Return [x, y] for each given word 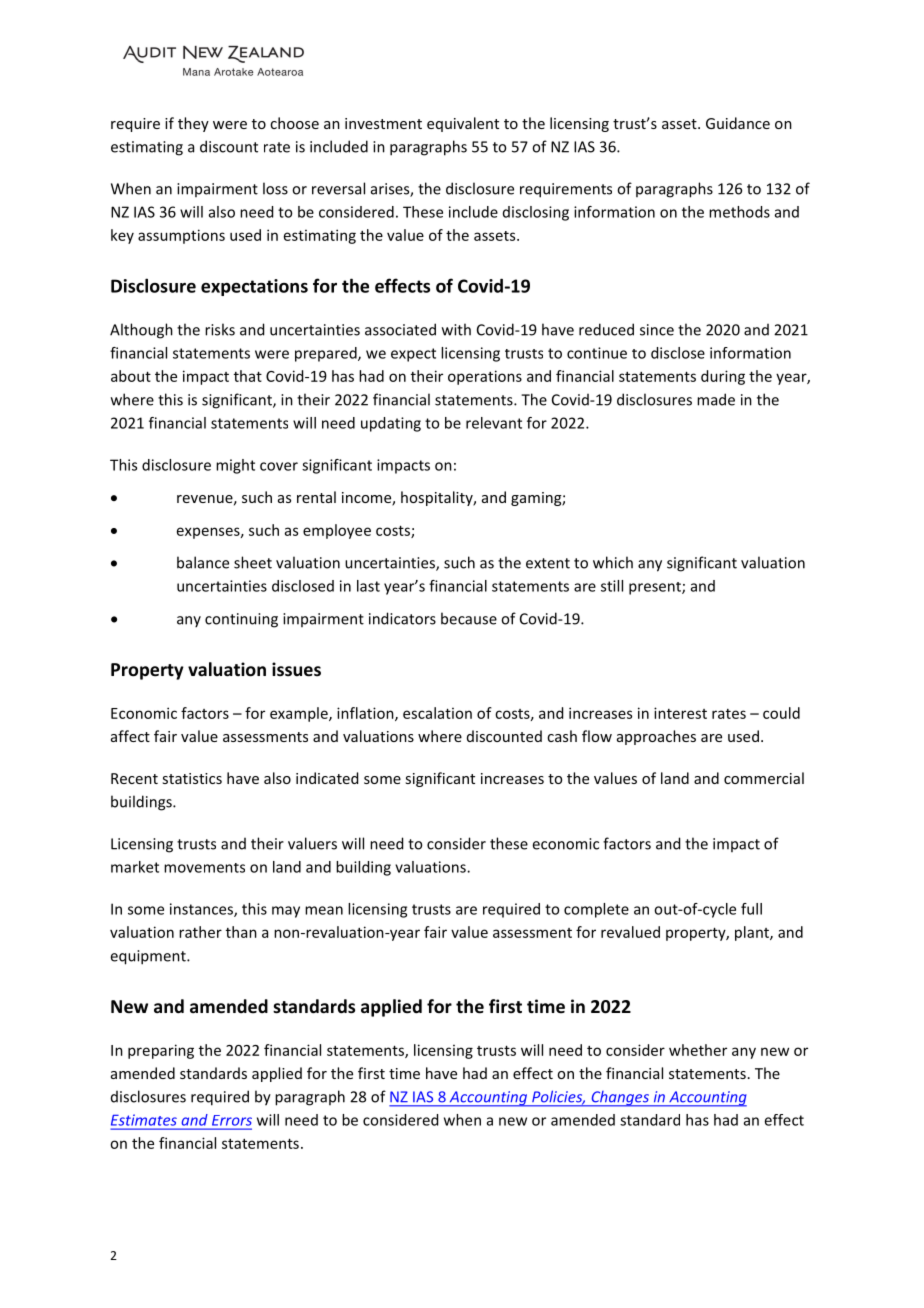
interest [680, 713]
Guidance [738, 123]
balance [203, 562]
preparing [161, 1051]
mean [324, 910]
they [193, 124]
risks [220, 329]
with [456, 329]
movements [204, 868]
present [656, 588]
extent [548, 563]
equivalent [463, 124]
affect [130, 736]
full [751, 909]
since [657, 330]
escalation [437, 713]
